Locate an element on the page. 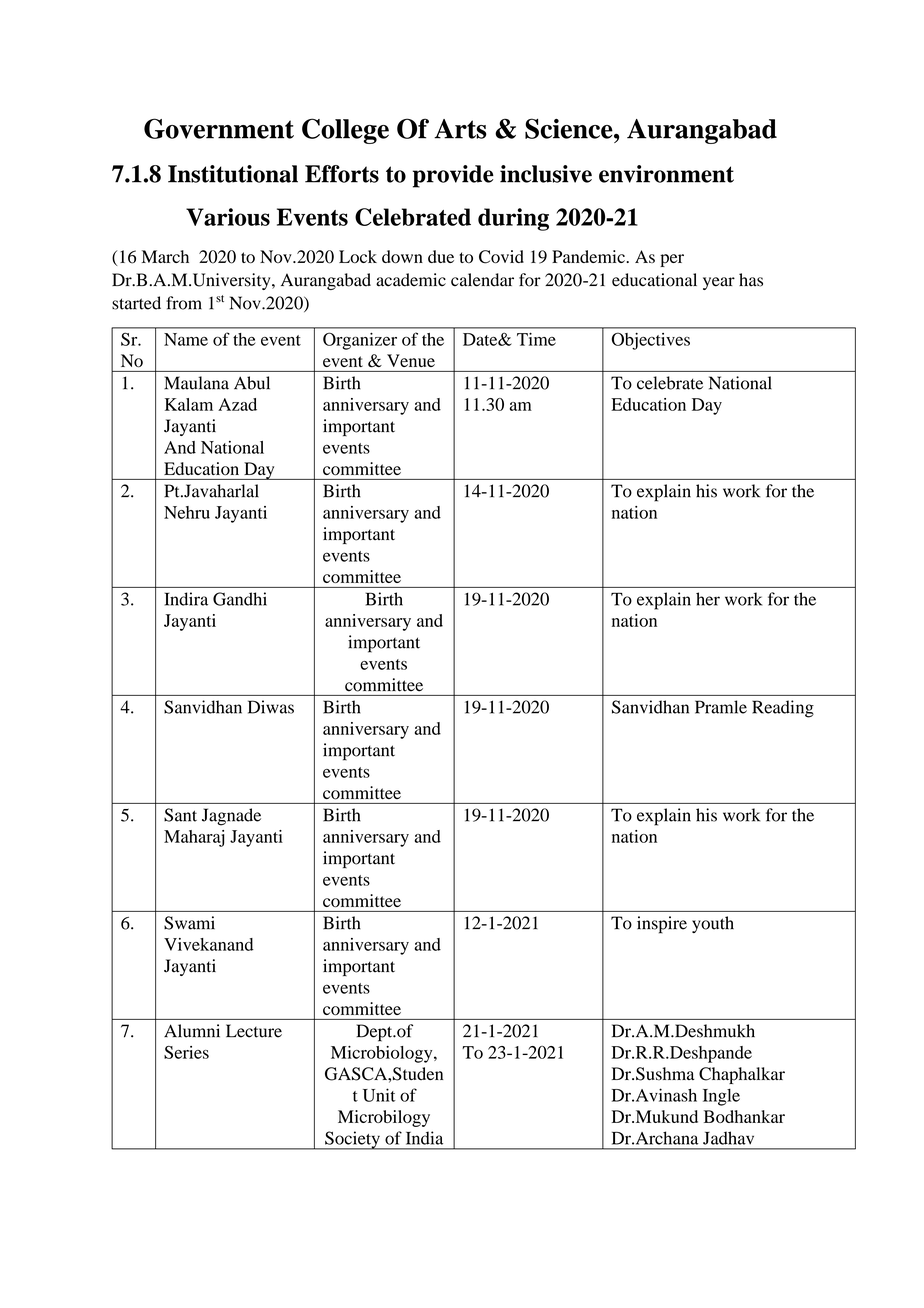  provide is located at coordinates (453, 176).
